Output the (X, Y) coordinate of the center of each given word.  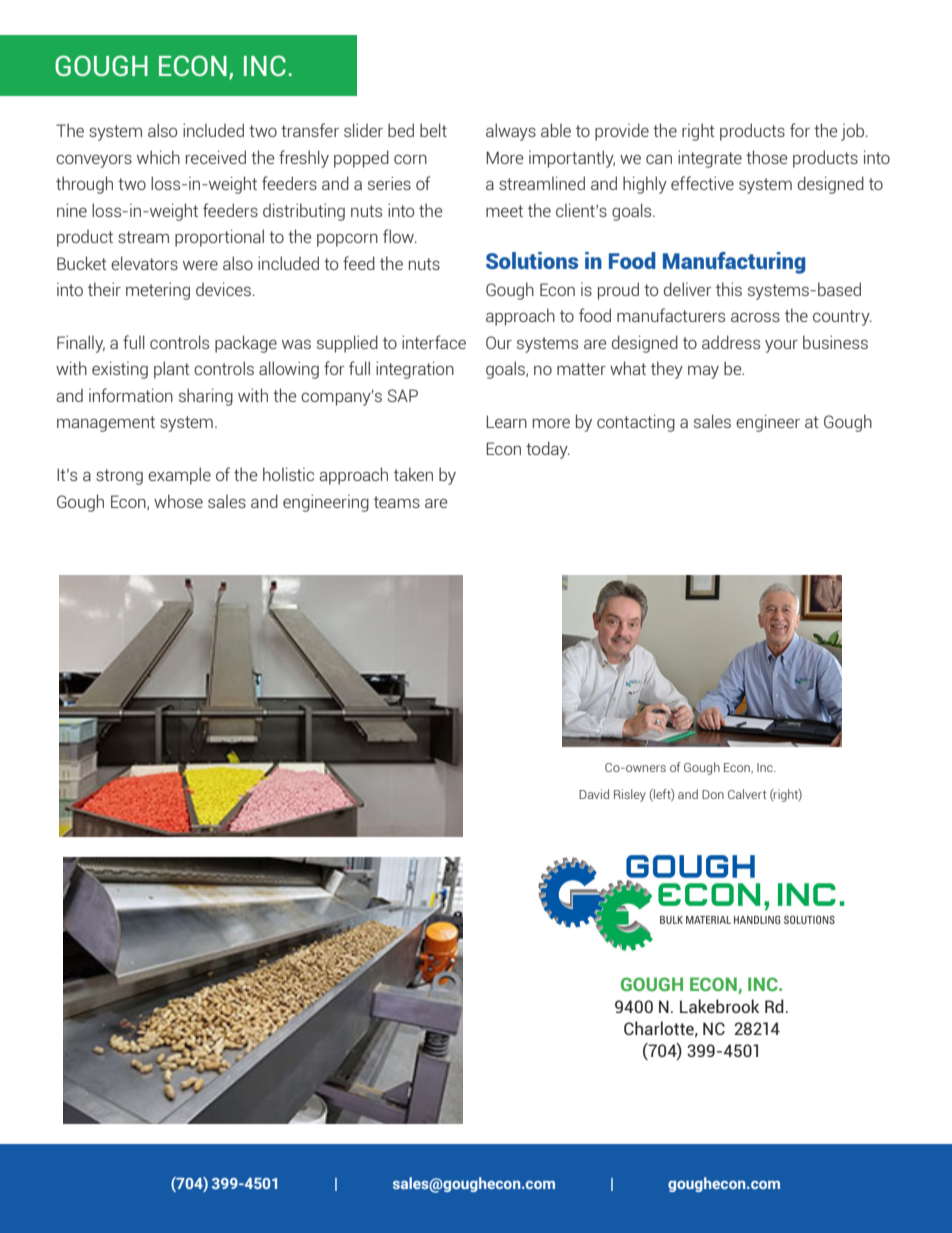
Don (713, 794)
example (179, 476)
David (594, 794)
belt (433, 130)
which (158, 157)
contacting (636, 423)
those (766, 157)
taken (413, 474)
